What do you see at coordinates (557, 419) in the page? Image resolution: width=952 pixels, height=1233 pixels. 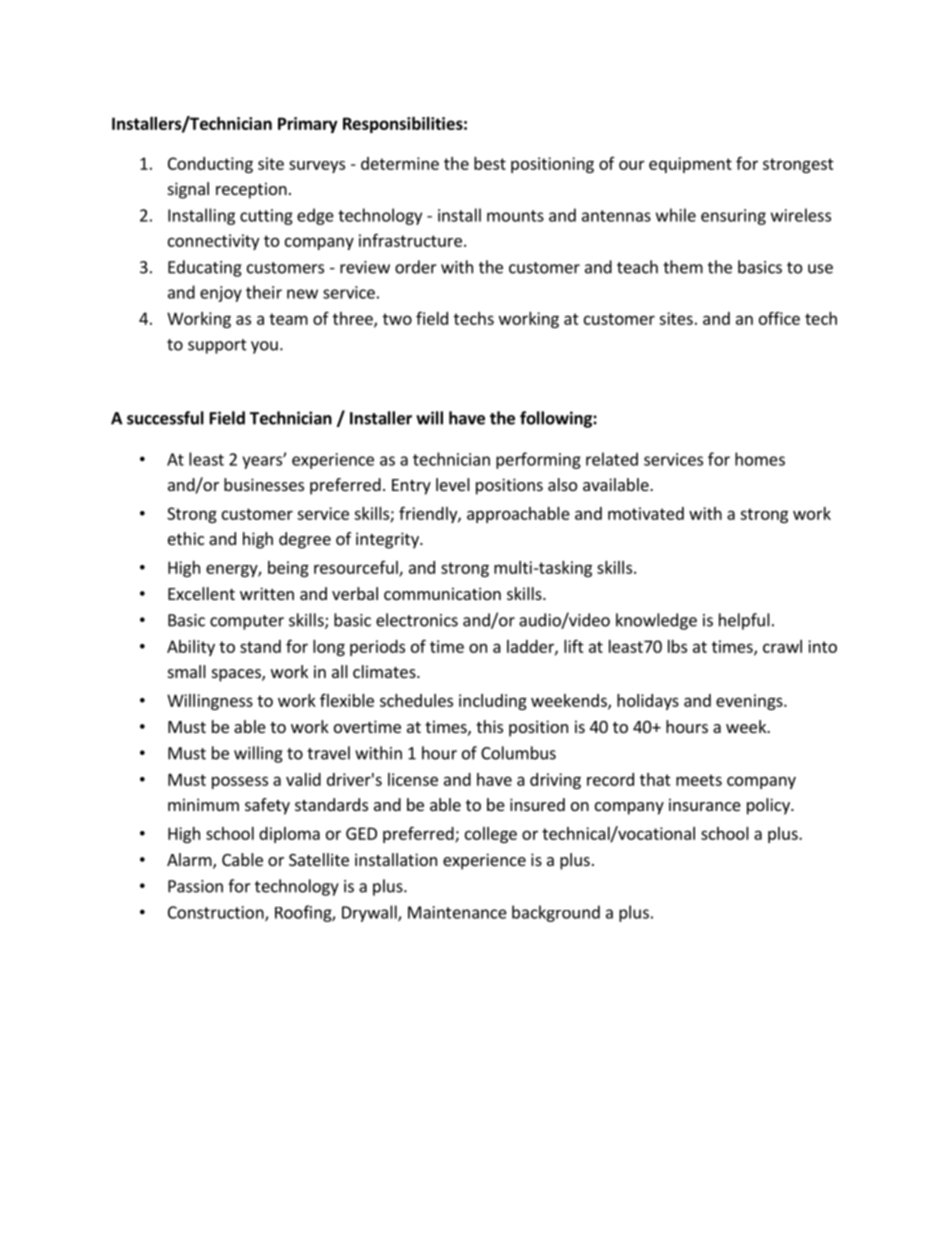 I see `following` at bounding box center [557, 419].
